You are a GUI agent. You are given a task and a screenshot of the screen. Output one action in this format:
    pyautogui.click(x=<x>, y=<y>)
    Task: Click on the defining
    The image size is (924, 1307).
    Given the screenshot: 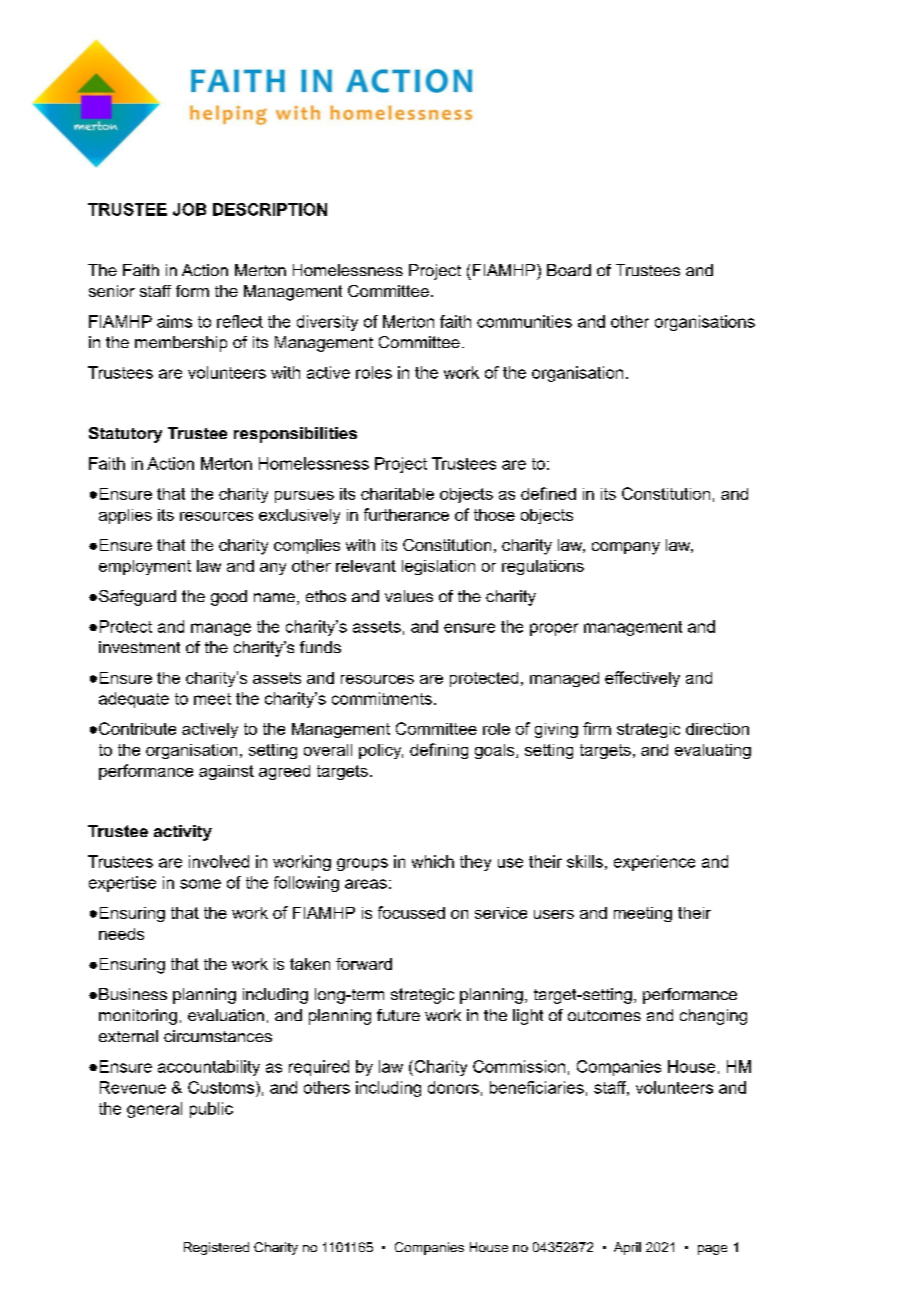 What is the action you would take?
    pyautogui.click(x=439, y=751)
